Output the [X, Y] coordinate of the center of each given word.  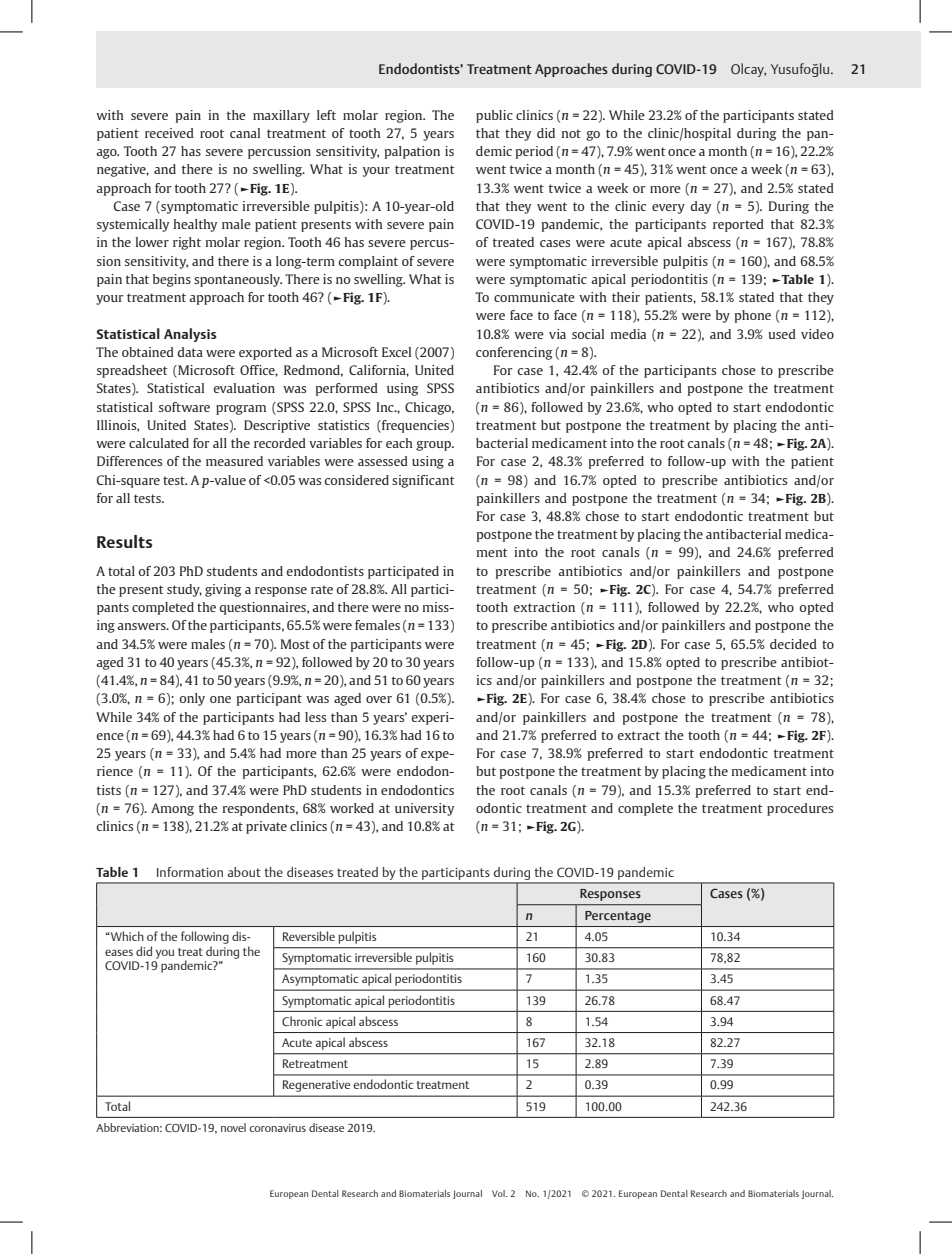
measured [234, 461]
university [424, 809]
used [782, 334]
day [700, 207]
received [169, 133]
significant [423, 481]
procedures [800, 809]
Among [172, 809]
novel [233, 1127]
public [494, 116]
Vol [499, 1193]
